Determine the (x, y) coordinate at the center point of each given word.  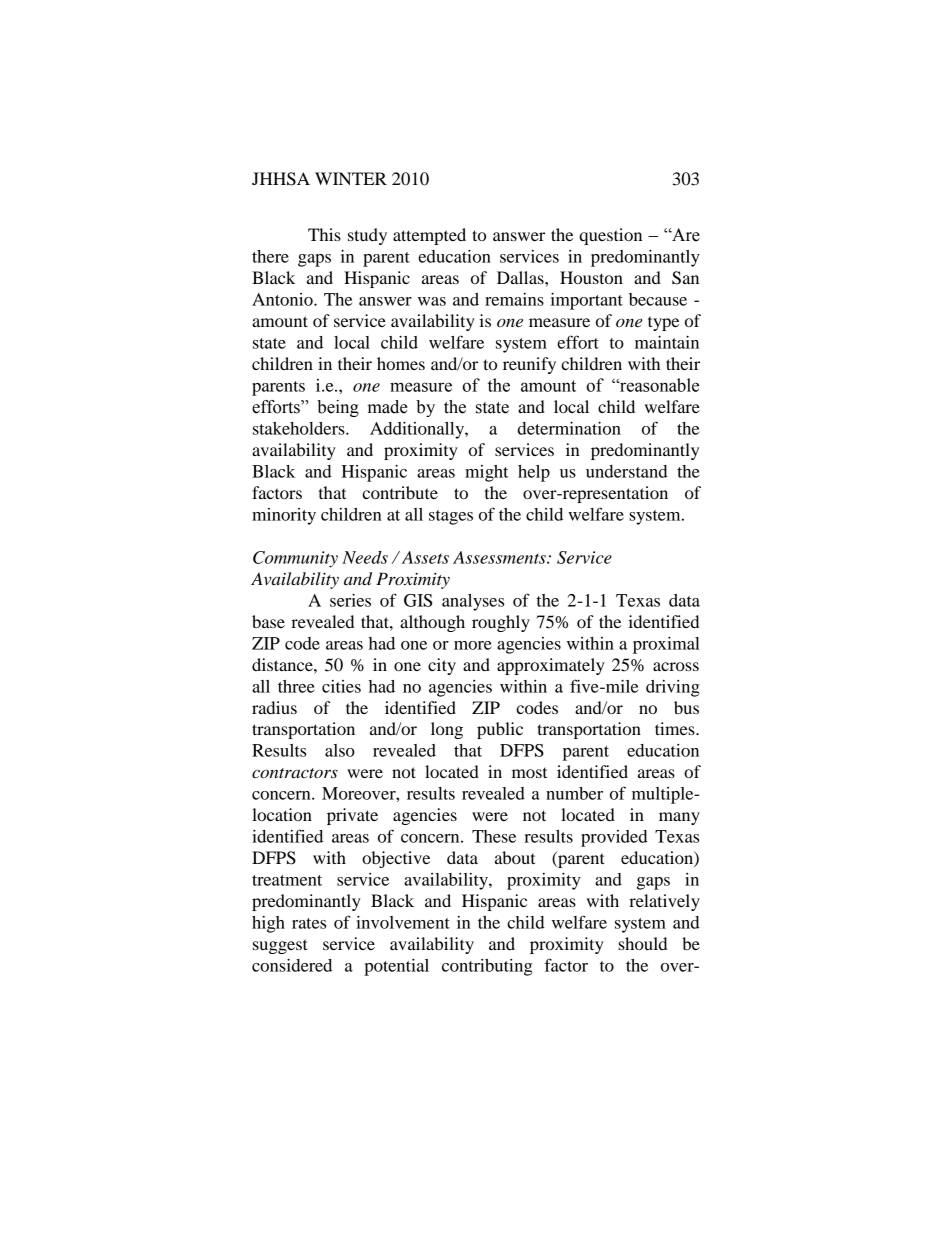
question (610, 236)
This (324, 234)
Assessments (500, 557)
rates (309, 923)
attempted (429, 236)
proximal (666, 645)
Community (295, 559)
